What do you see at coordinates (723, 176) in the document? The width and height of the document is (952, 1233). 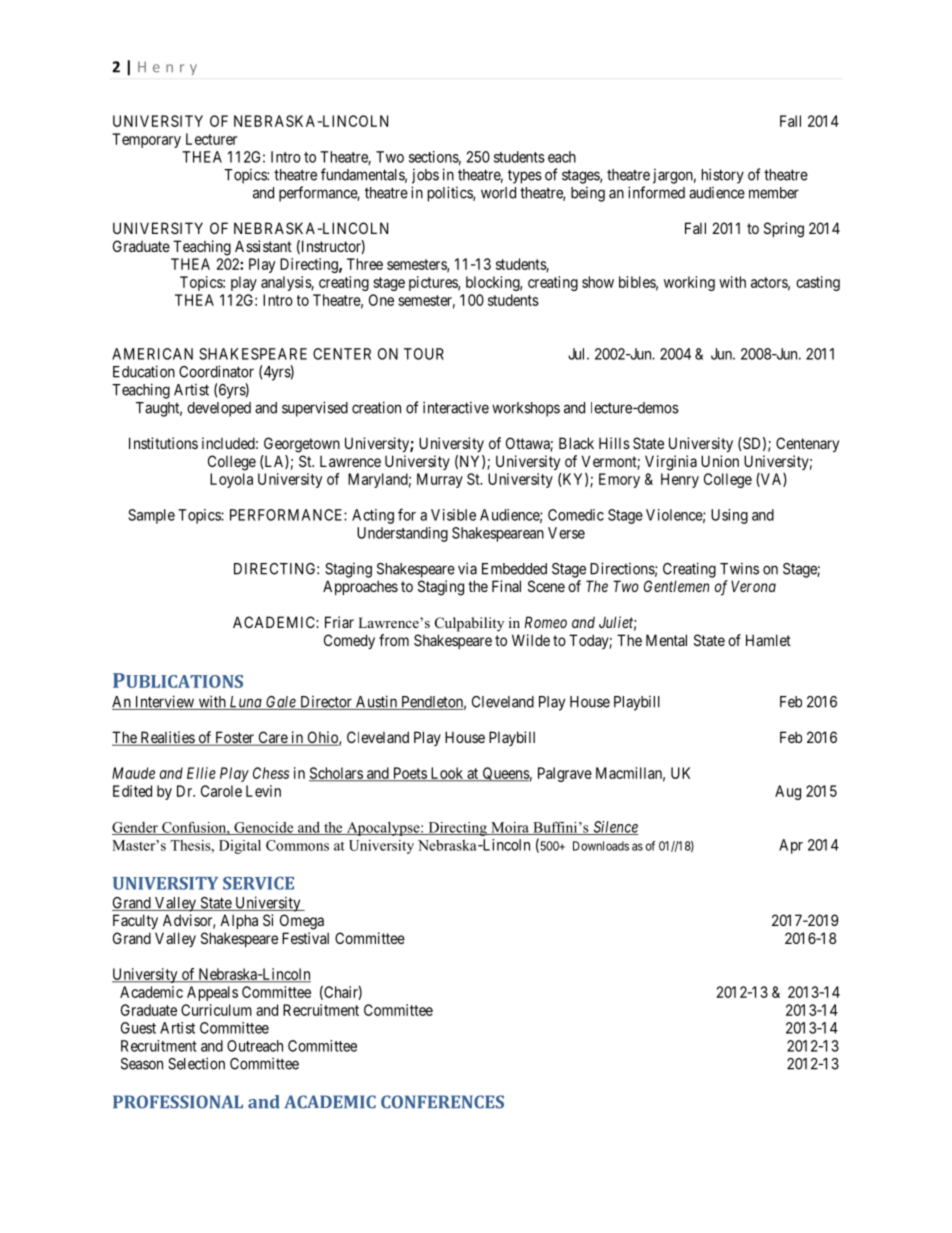 I see `history` at bounding box center [723, 176].
